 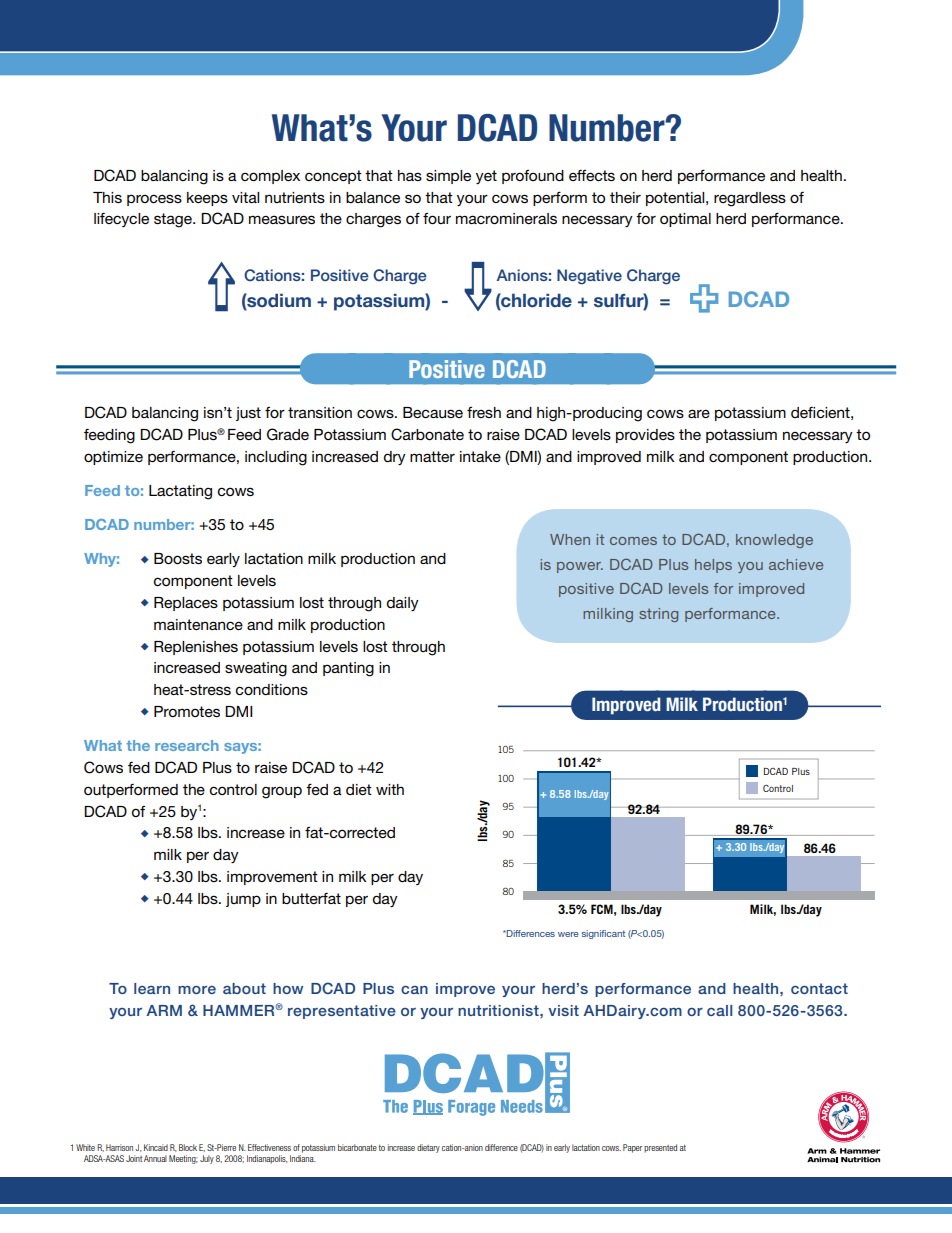 What do you see at coordinates (154, 200) in the document?
I see `process` at bounding box center [154, 200].
